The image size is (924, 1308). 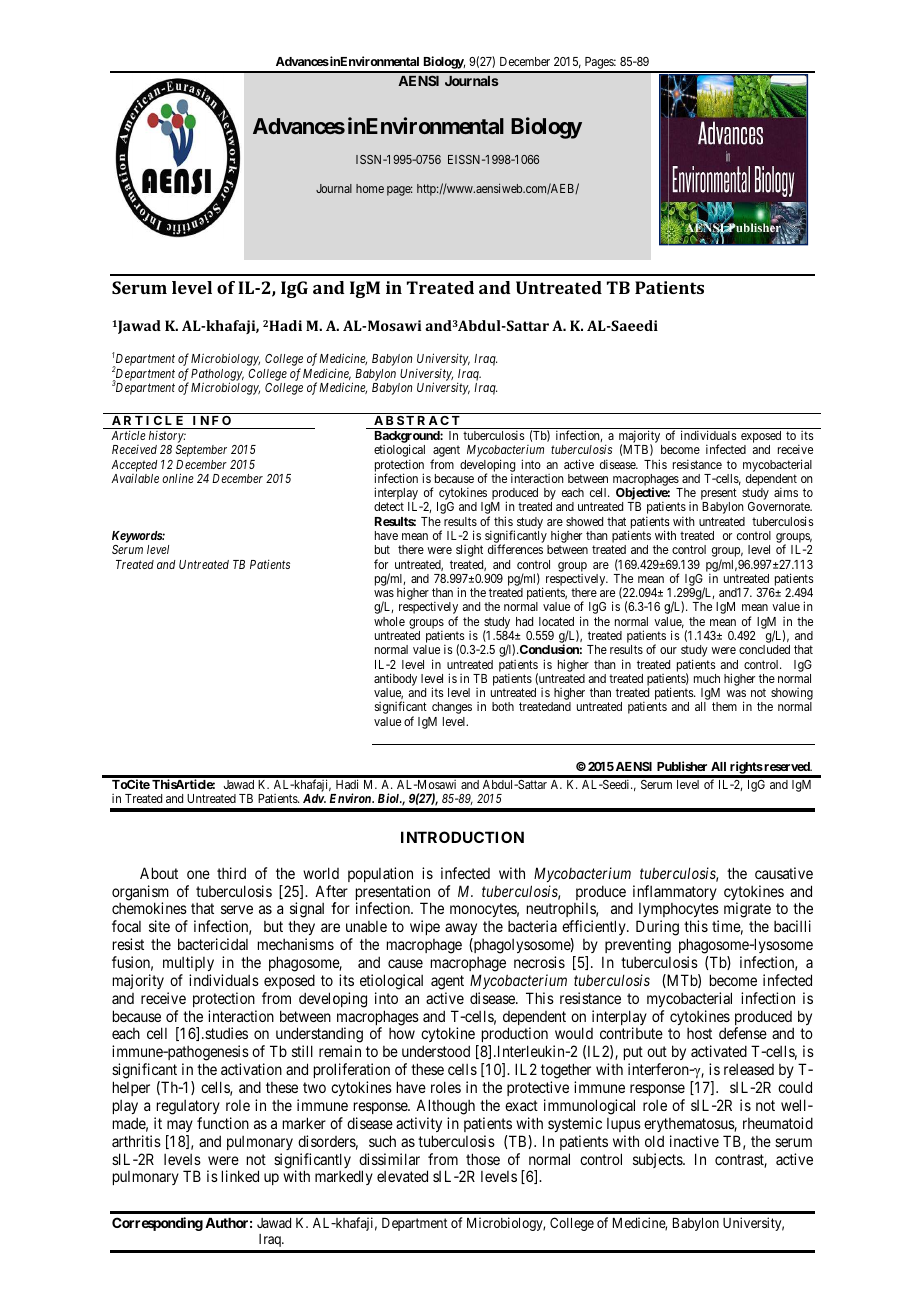 I want to click on aims, so click(x=786, y=492).
